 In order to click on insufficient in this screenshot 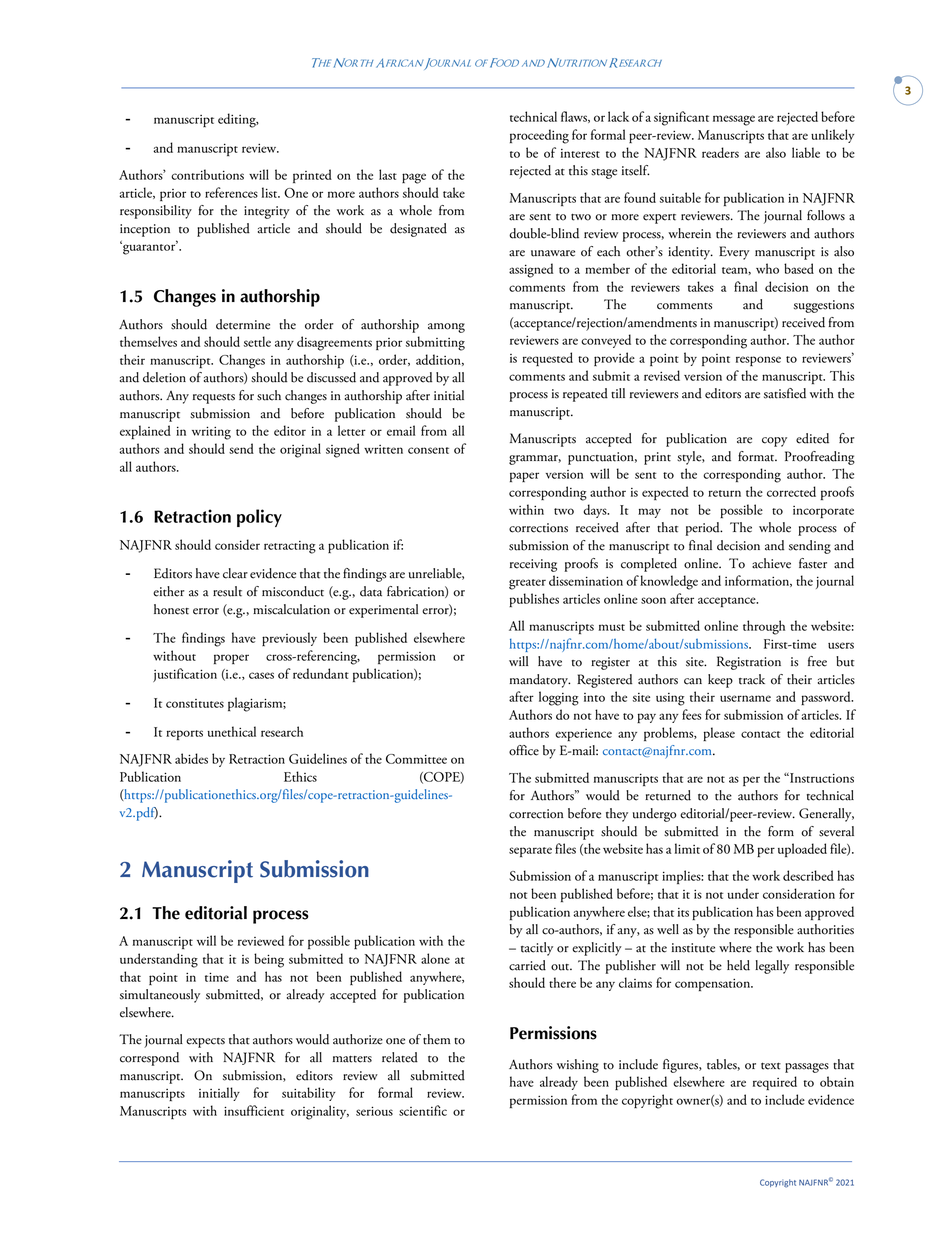, I will do `click(254, 1110)`.
